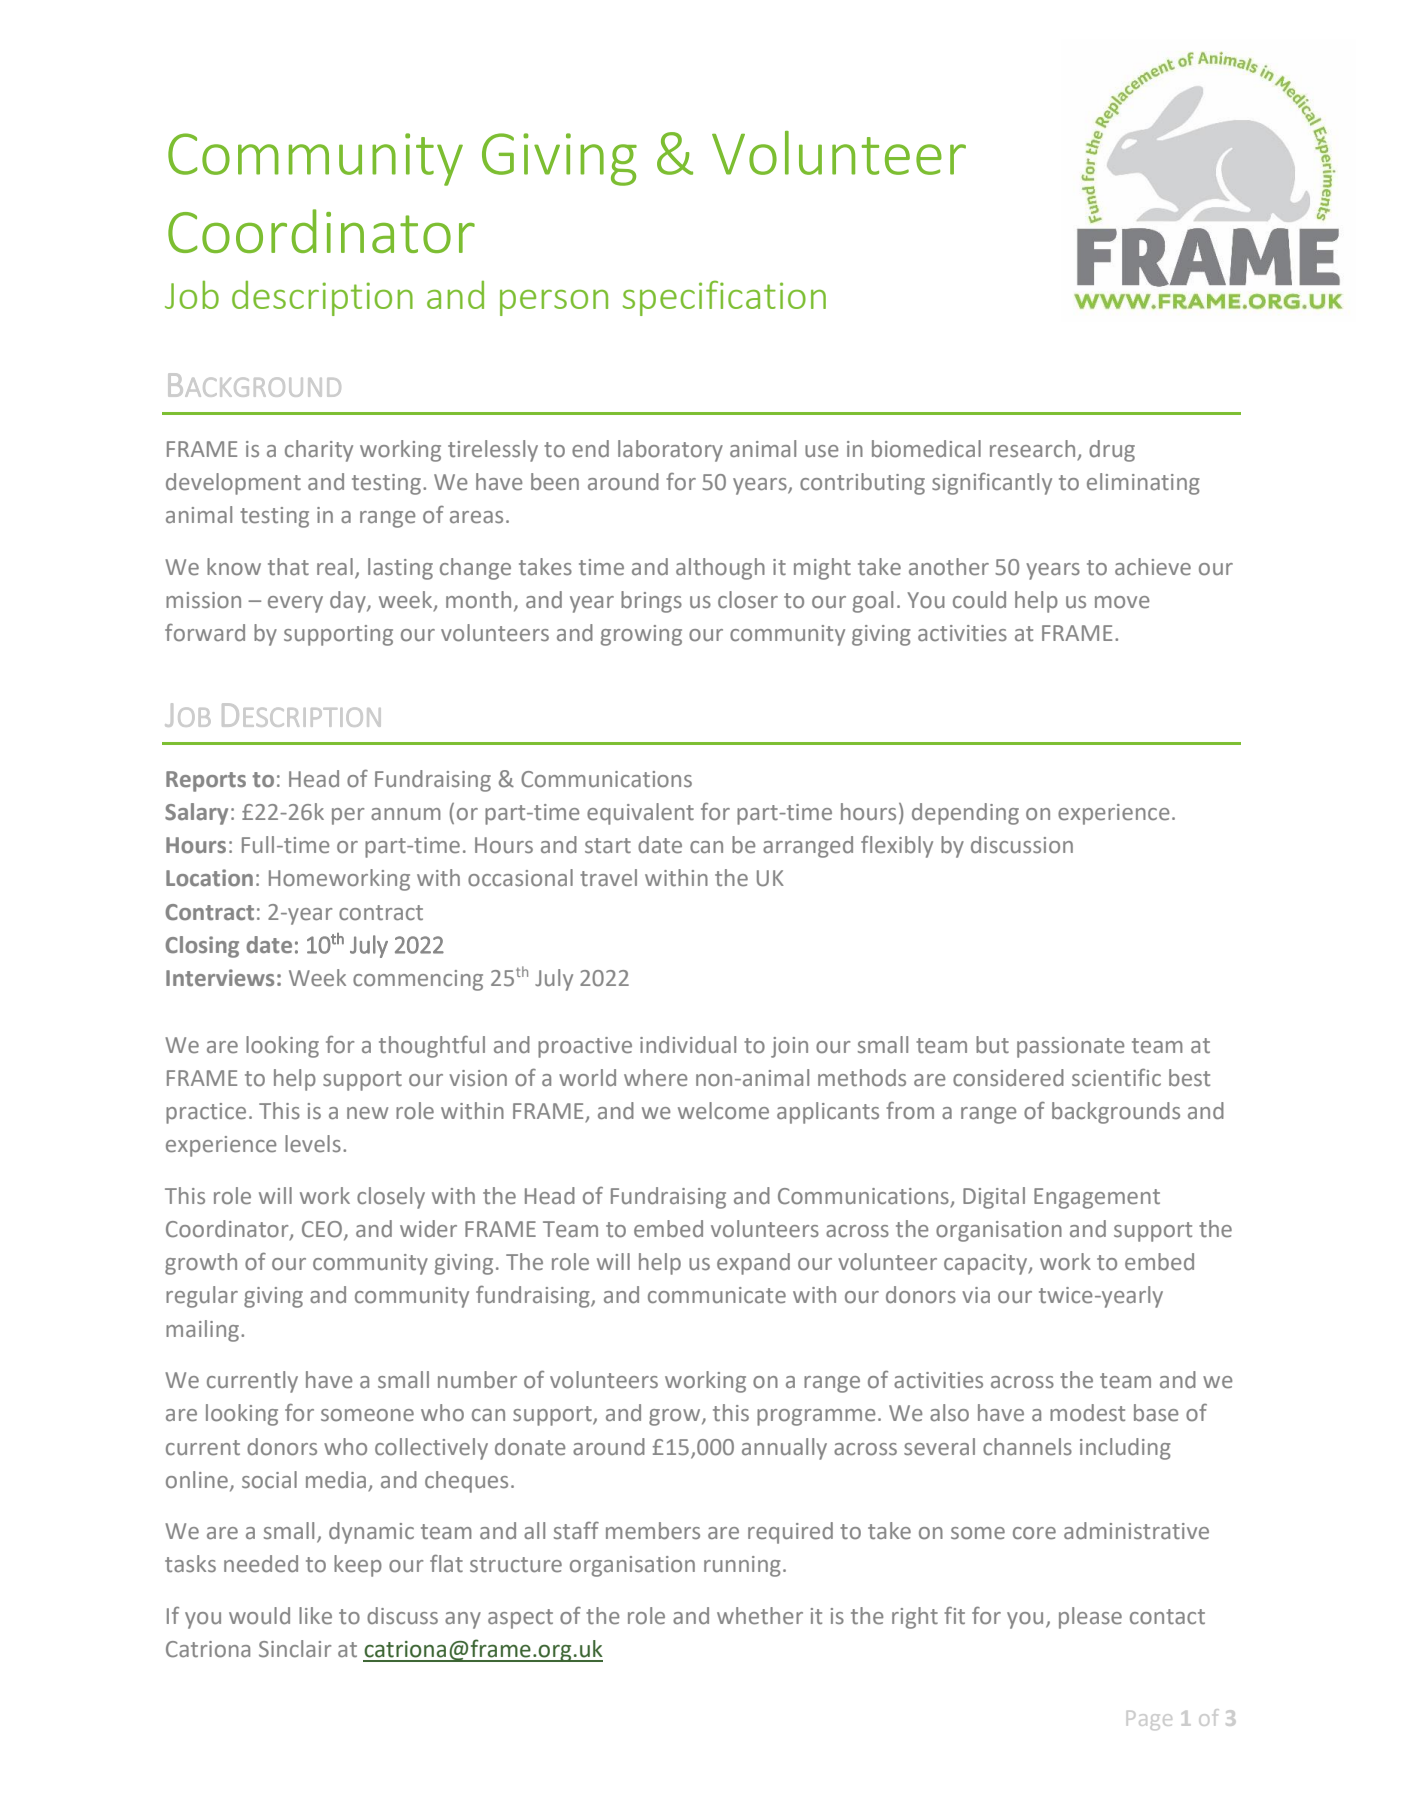  Describe the element at coordinates (295, 1648) in the screenshot. I see `Sinclair` at that location.
